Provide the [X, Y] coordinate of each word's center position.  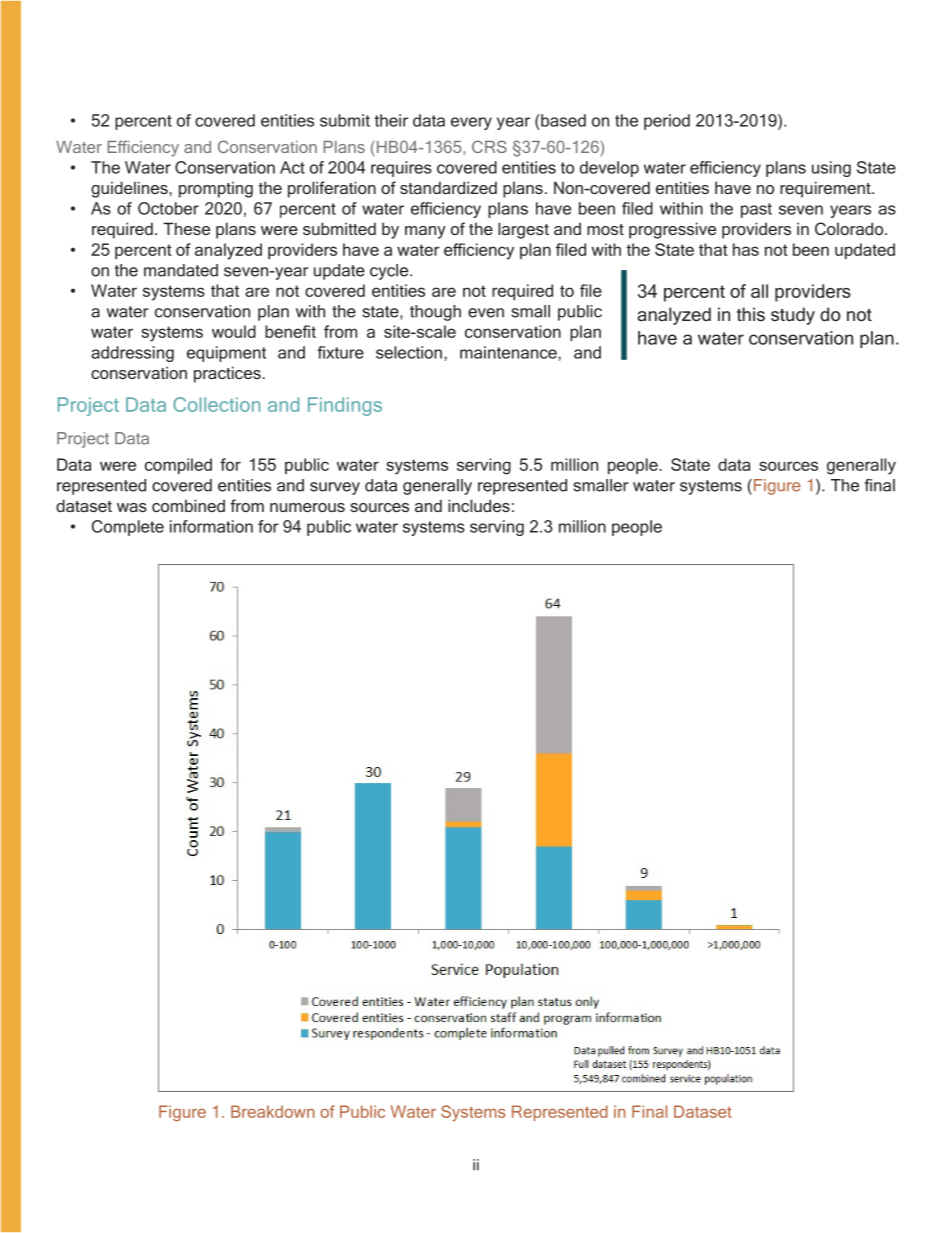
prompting [216, 189]
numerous [307, 507]
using [831, 169]
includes [479, 505]
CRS [489, 146]
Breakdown [273, 1111]
